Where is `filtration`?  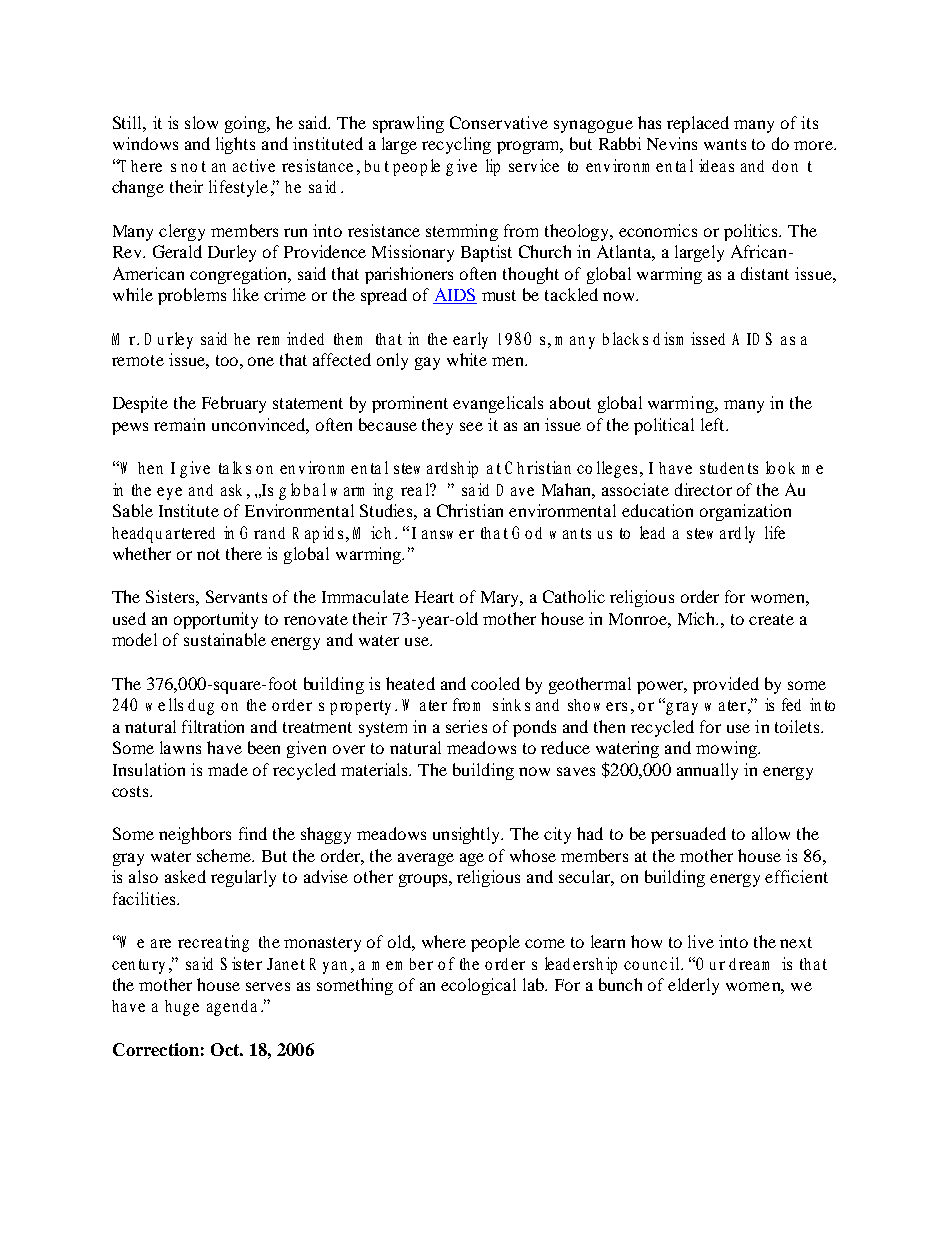
filtration is located at coordinates (213, 726).
